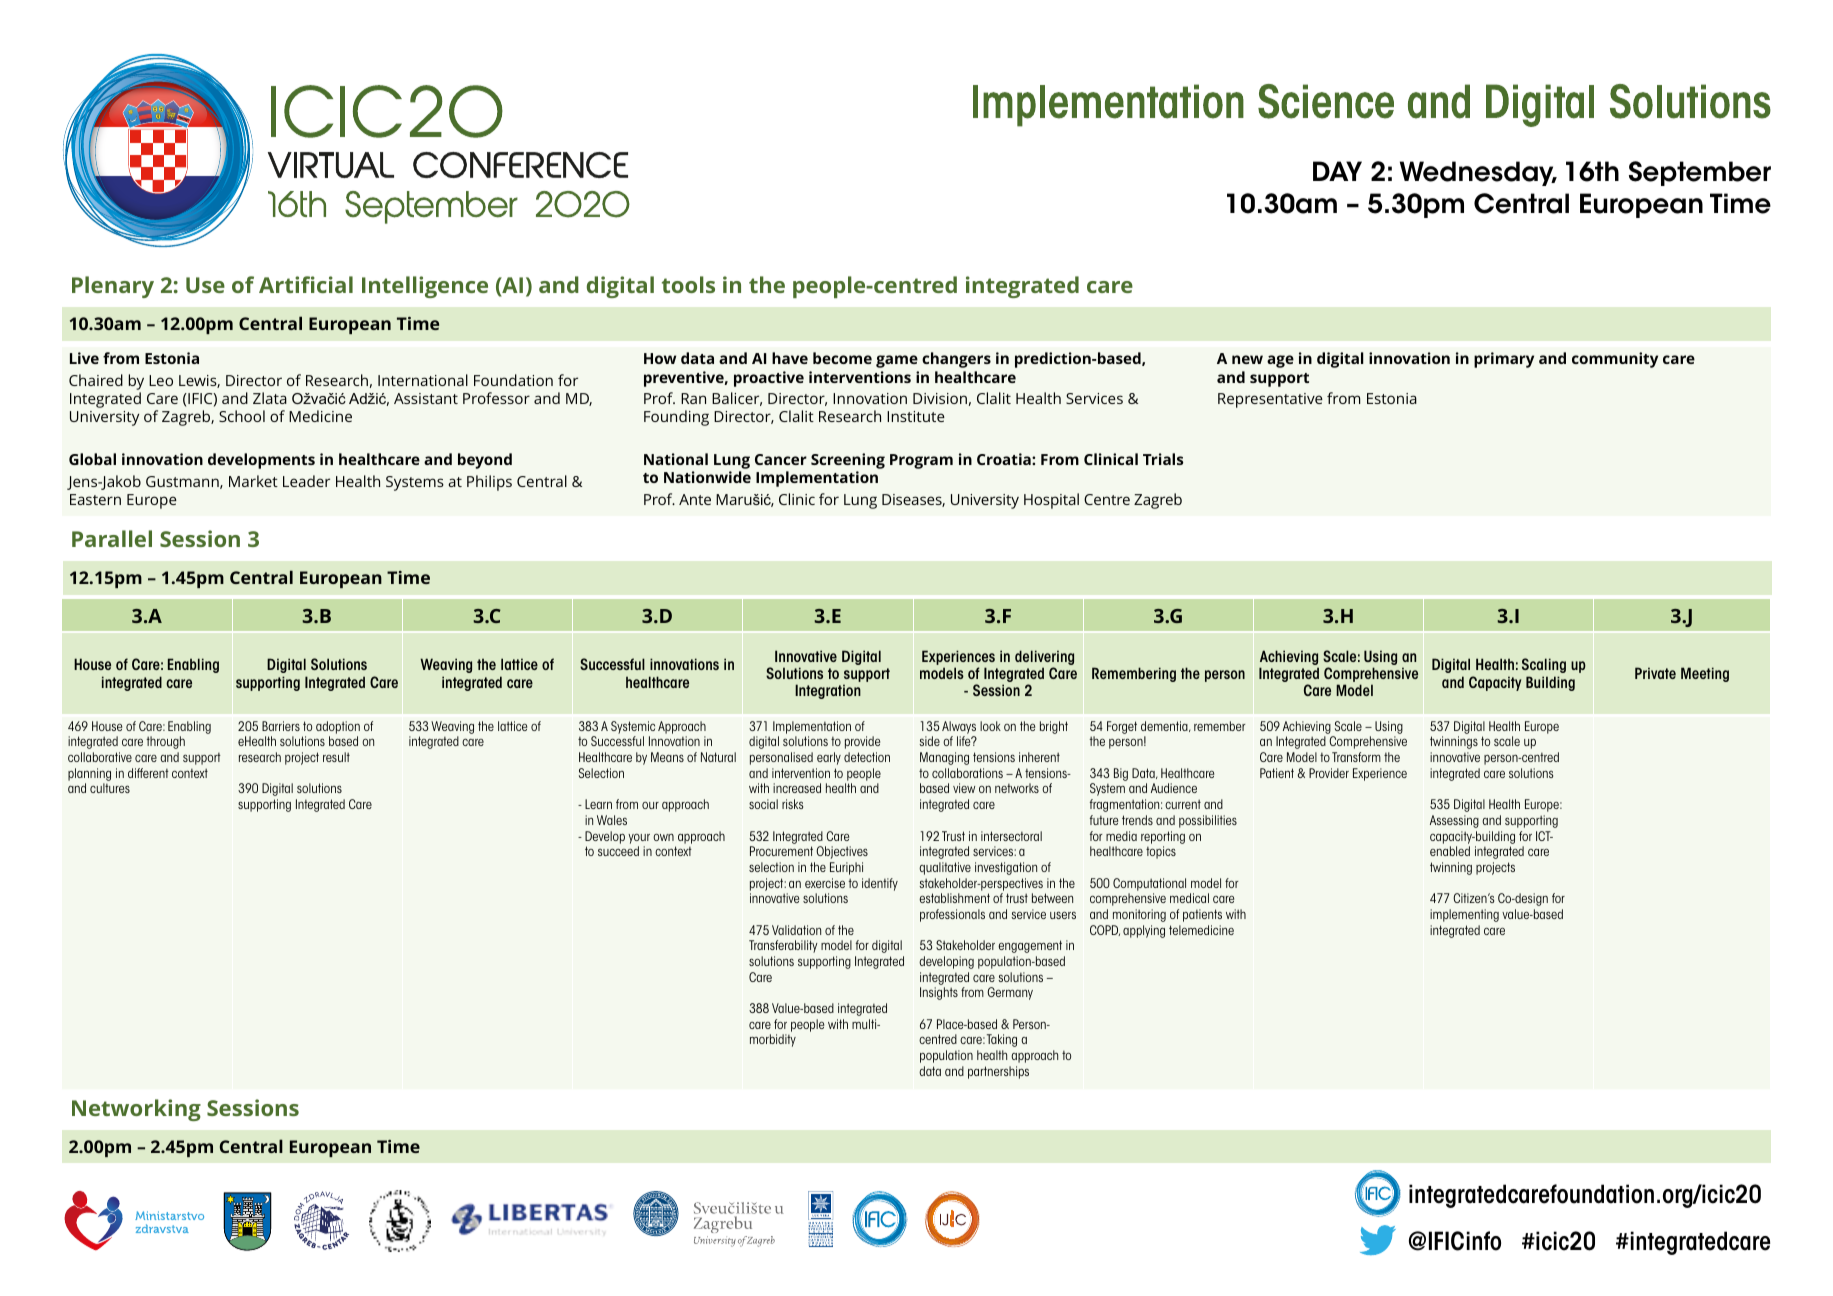 Image resolution: width=1833 pixels, height=1296 pixels. I want to click on School, so click(242, 416).
